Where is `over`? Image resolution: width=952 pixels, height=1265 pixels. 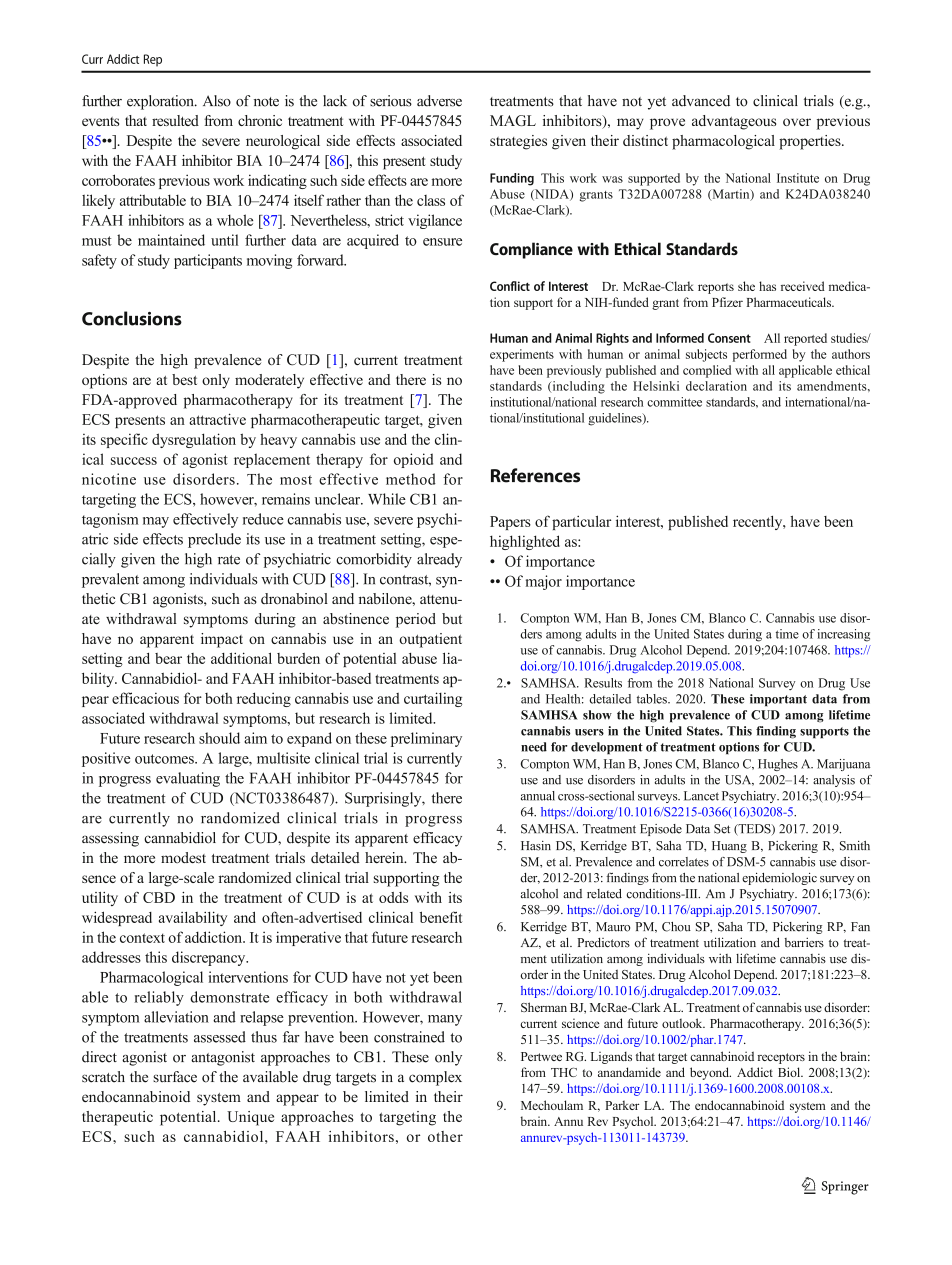 over is located at coordinates (797, 122).
